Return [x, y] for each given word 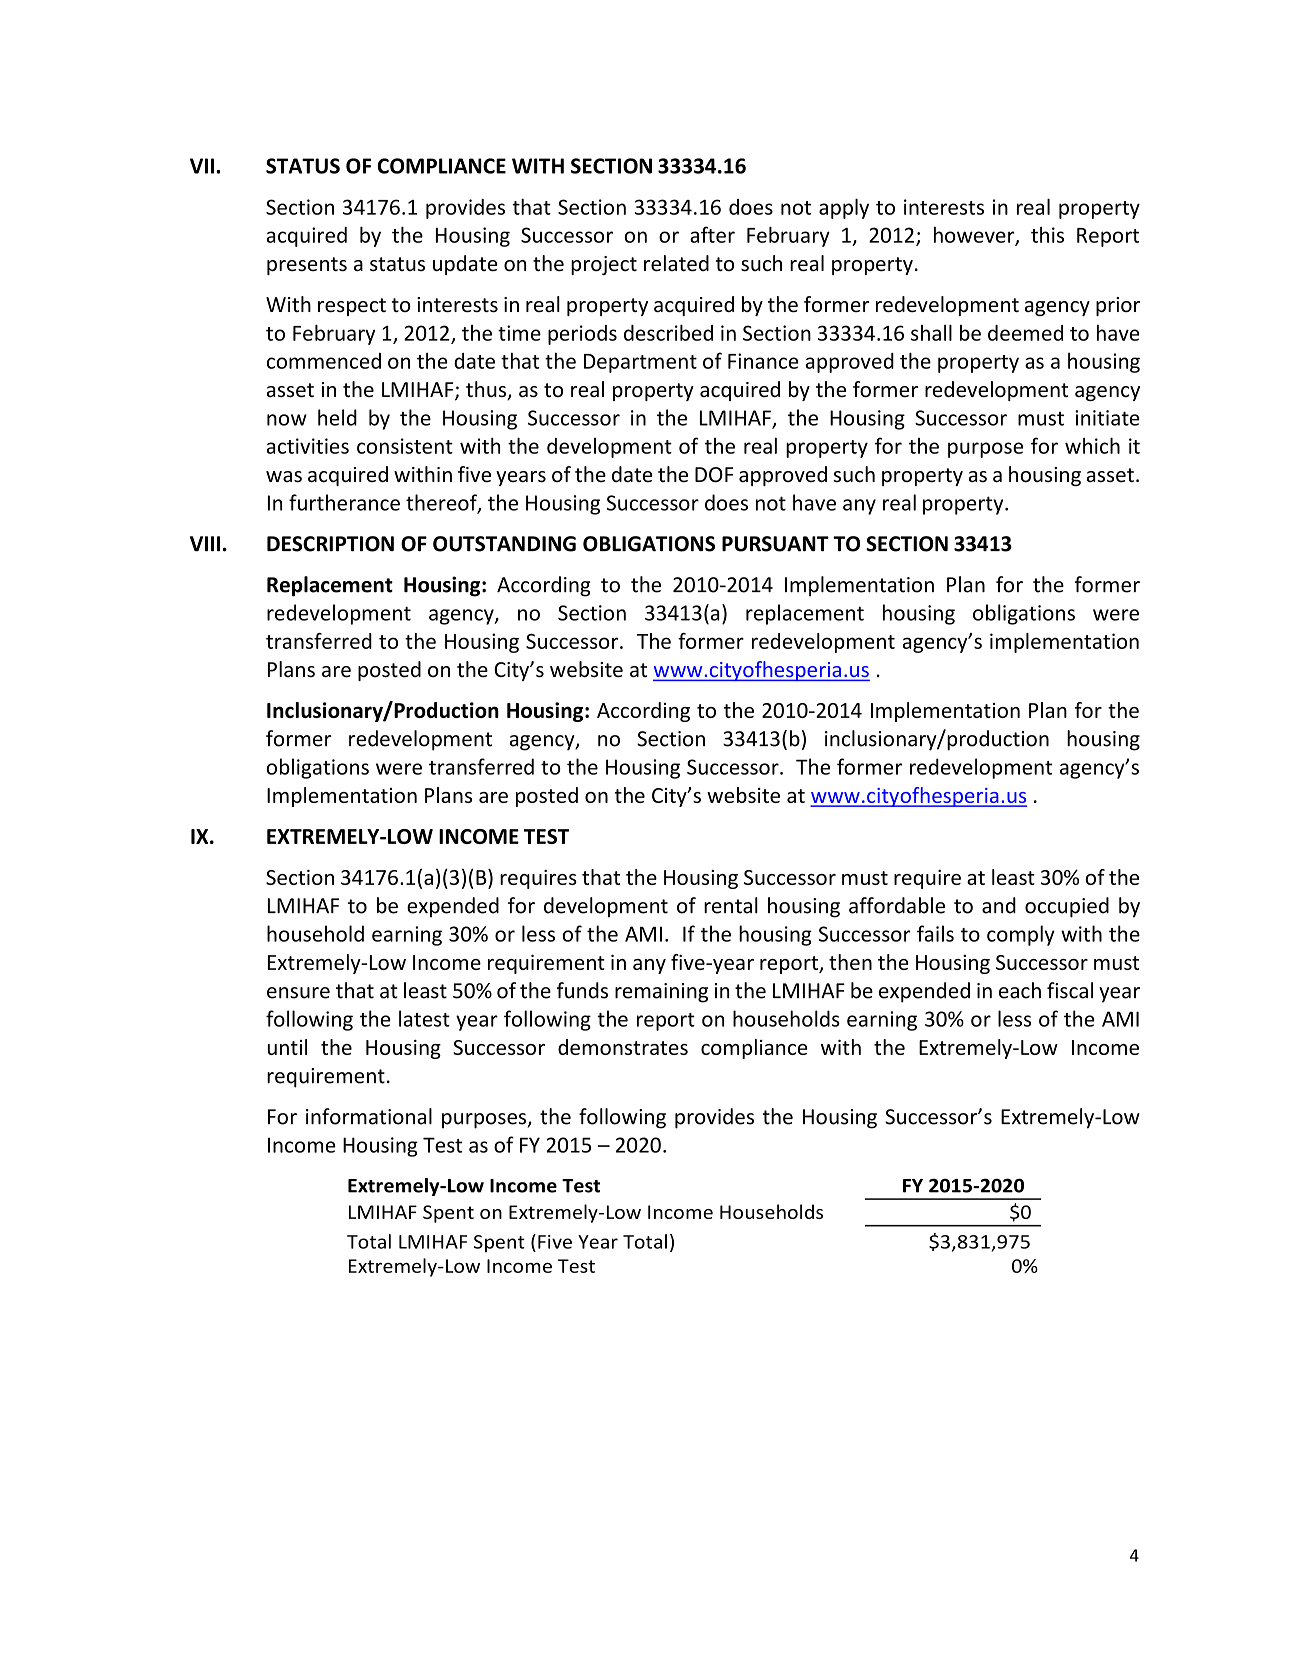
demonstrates [623, 1047]
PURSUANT [775, 544]
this [1047, 235]
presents [307, 266]
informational [369, 1116]
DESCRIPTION [330, 544]
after [712, 234]
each [1020, 990]
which [1092, 445]
